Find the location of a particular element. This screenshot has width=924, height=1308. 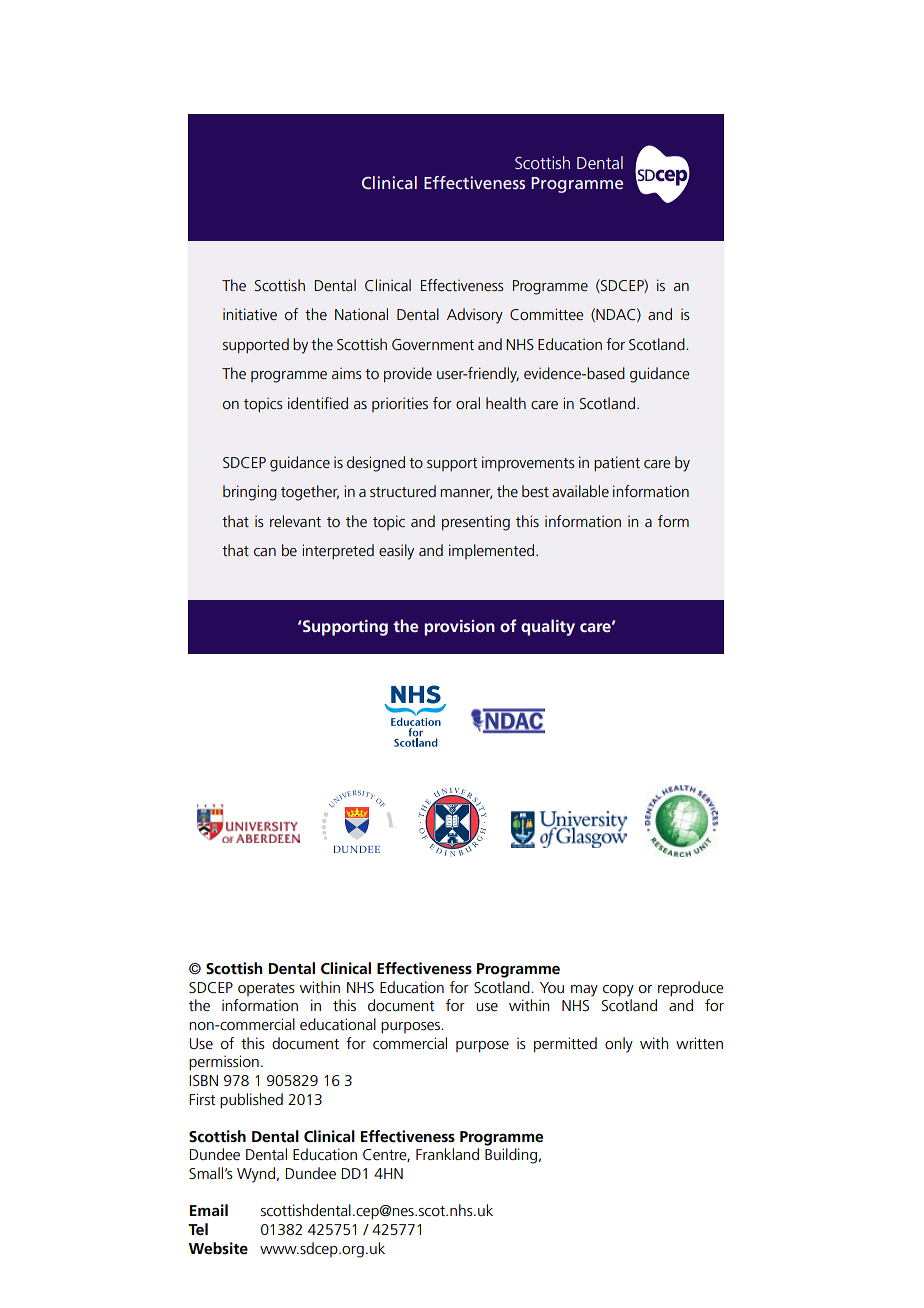

available is located at coordinates (580, 491).
